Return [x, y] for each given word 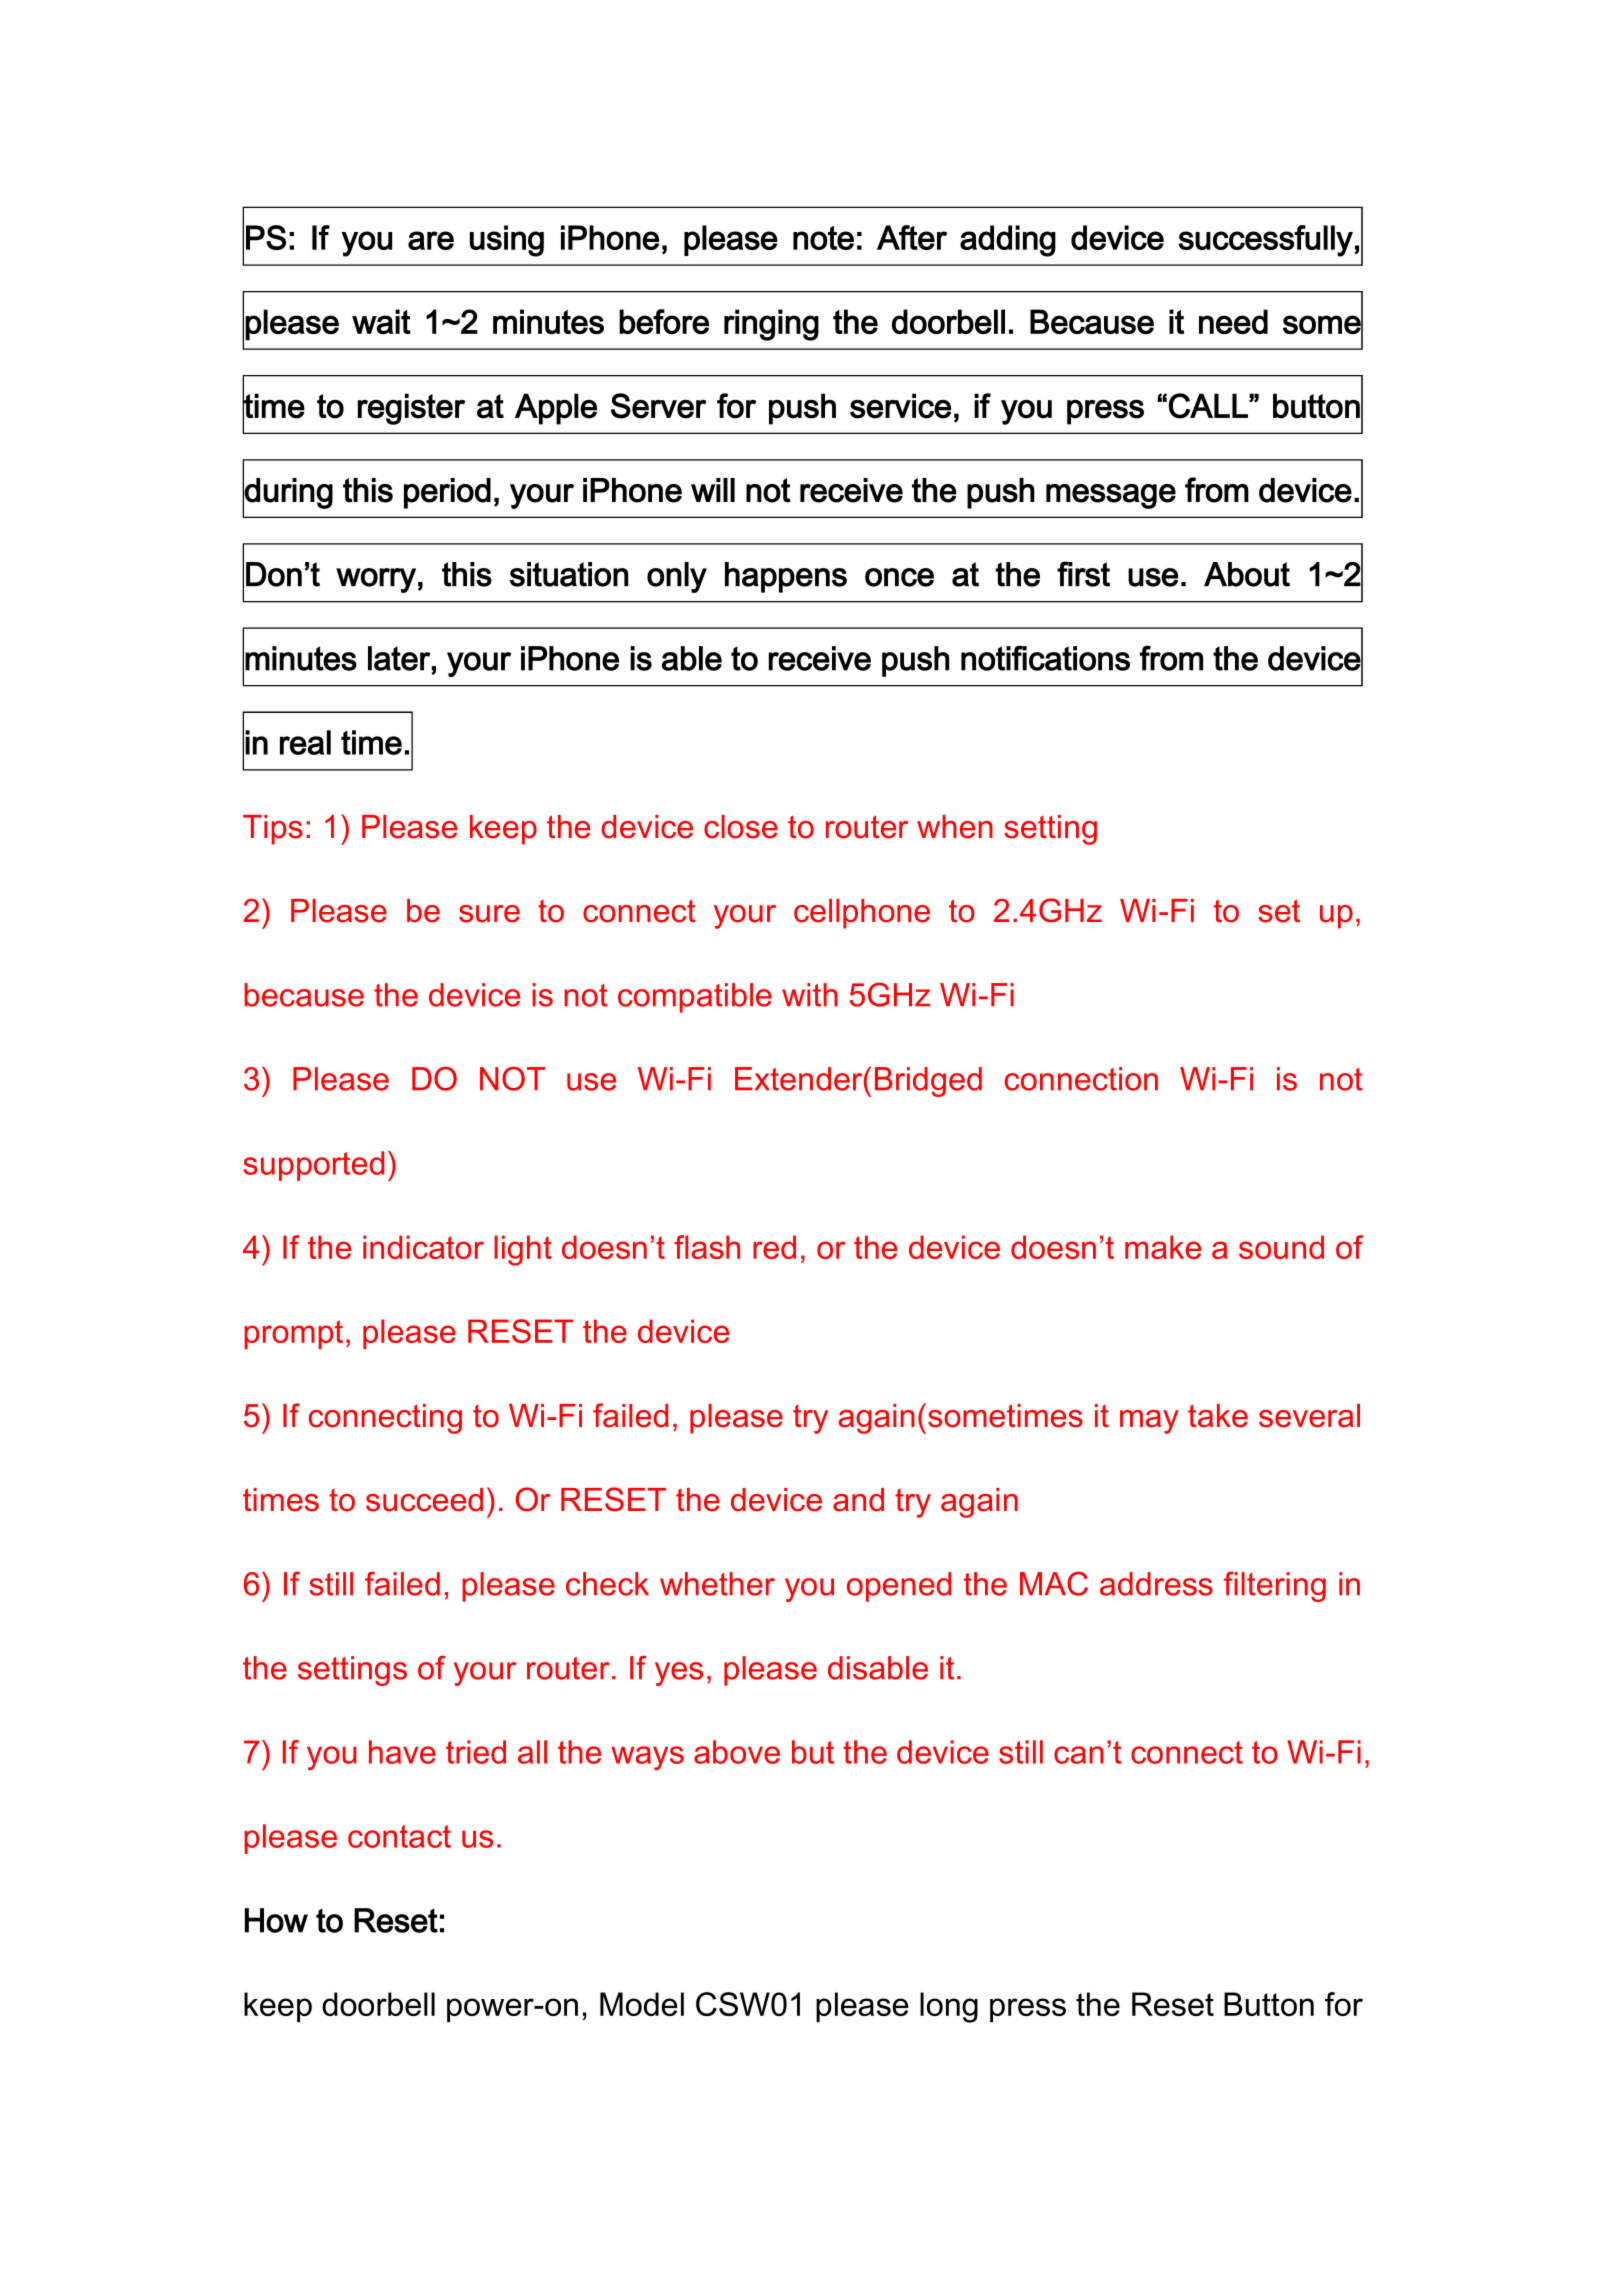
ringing [771, 325]
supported [314, 1166]
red [774, 1247]
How [276, 1920]
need [1233, 321]
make [1163, 1247]
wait [381, 321]
